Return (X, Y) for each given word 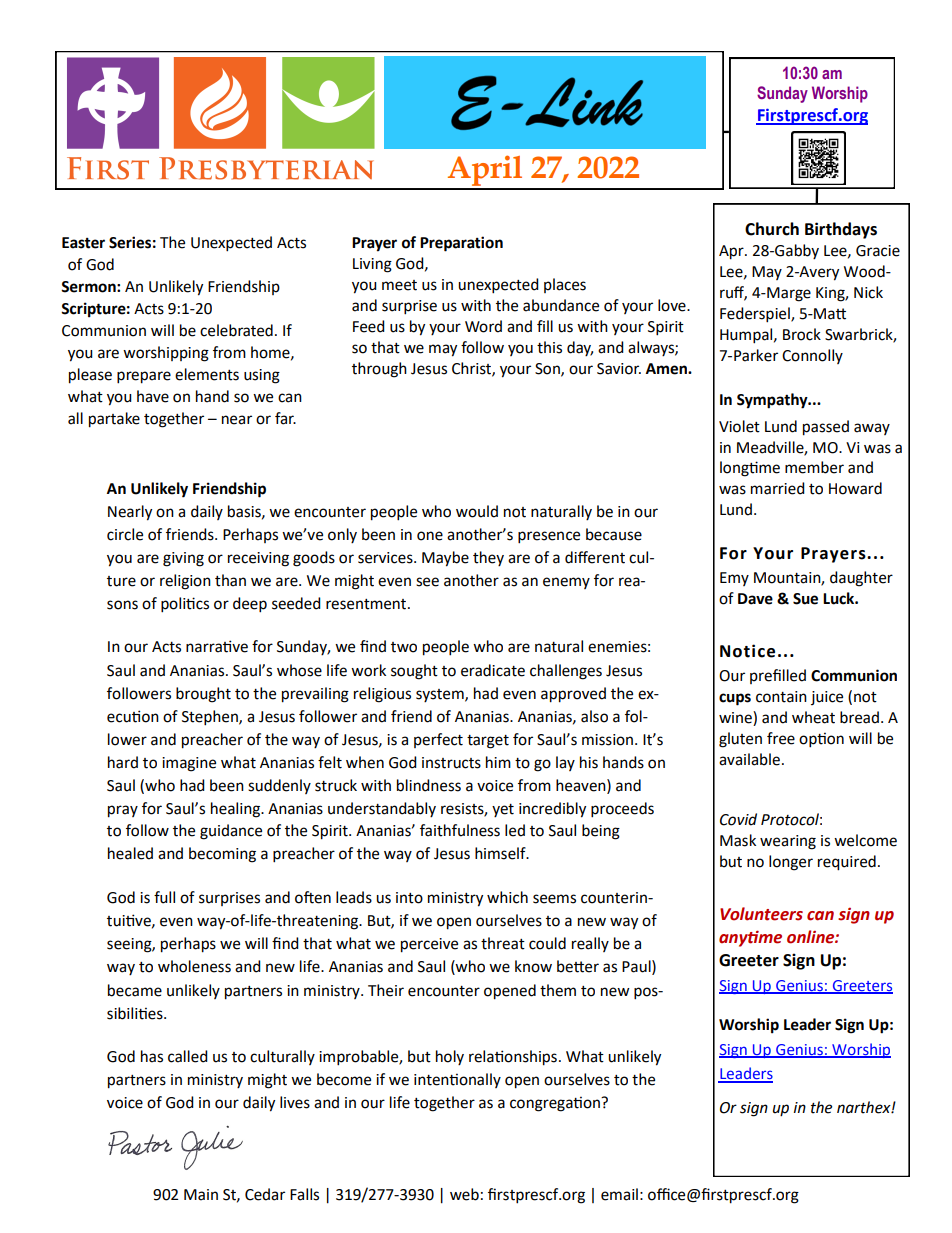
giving (183, 559)
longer (791, 863)
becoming (222, 855)
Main (201, 1195)
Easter (83, 243)
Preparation (461, 244)
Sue (805, 599)
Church (772, 229)
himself (501, 853)
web (464, 1194)
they (488, 558)
